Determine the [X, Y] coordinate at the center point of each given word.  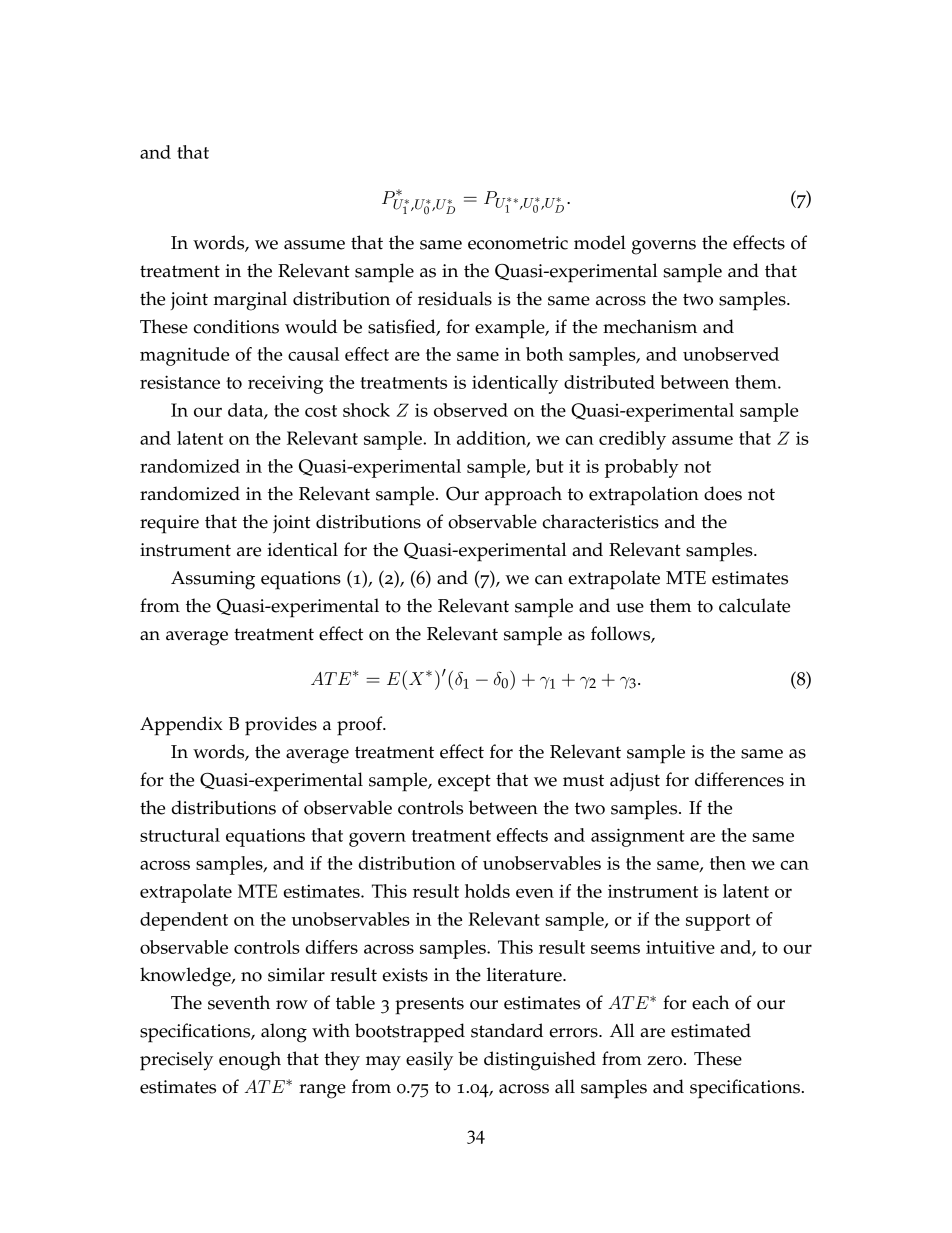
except [464, 783]
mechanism [650, 326]
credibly [632, 440]
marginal [250, 301]
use [630, 608]
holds [487, 891]
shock [366, 410]
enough [250, 1061]
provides [281, 726]
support [718, 922]
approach [523, 496]
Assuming [213, 580]
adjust [635, 781]
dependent [184, 921]
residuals [455, 298]
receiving [285, 384]
